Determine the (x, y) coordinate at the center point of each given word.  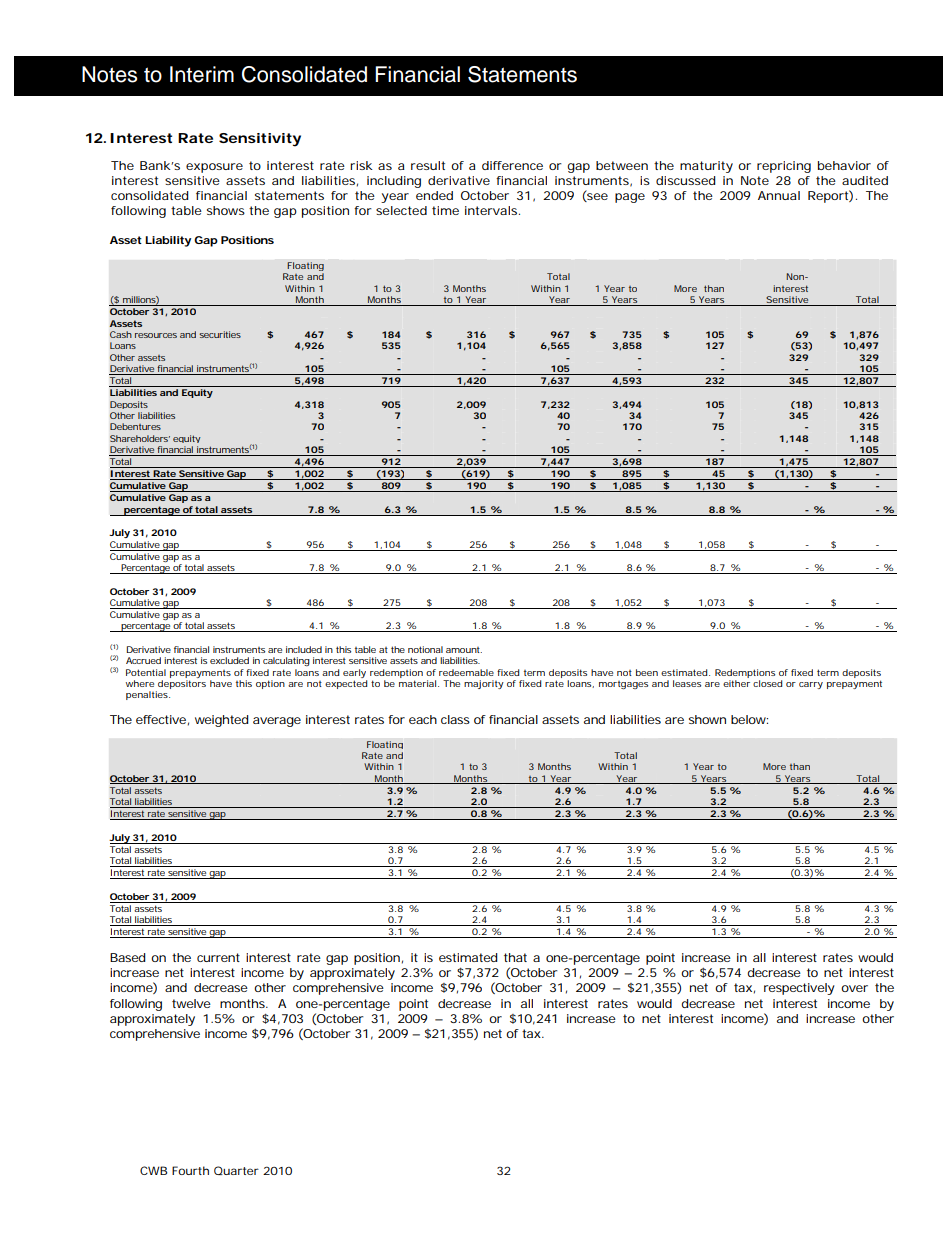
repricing (784, 167)
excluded (229, 660)
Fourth (190, 1170)
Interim (202, 74)
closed (768, 683)
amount (464, 650)
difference (512, 165)
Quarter (236, 1170)
